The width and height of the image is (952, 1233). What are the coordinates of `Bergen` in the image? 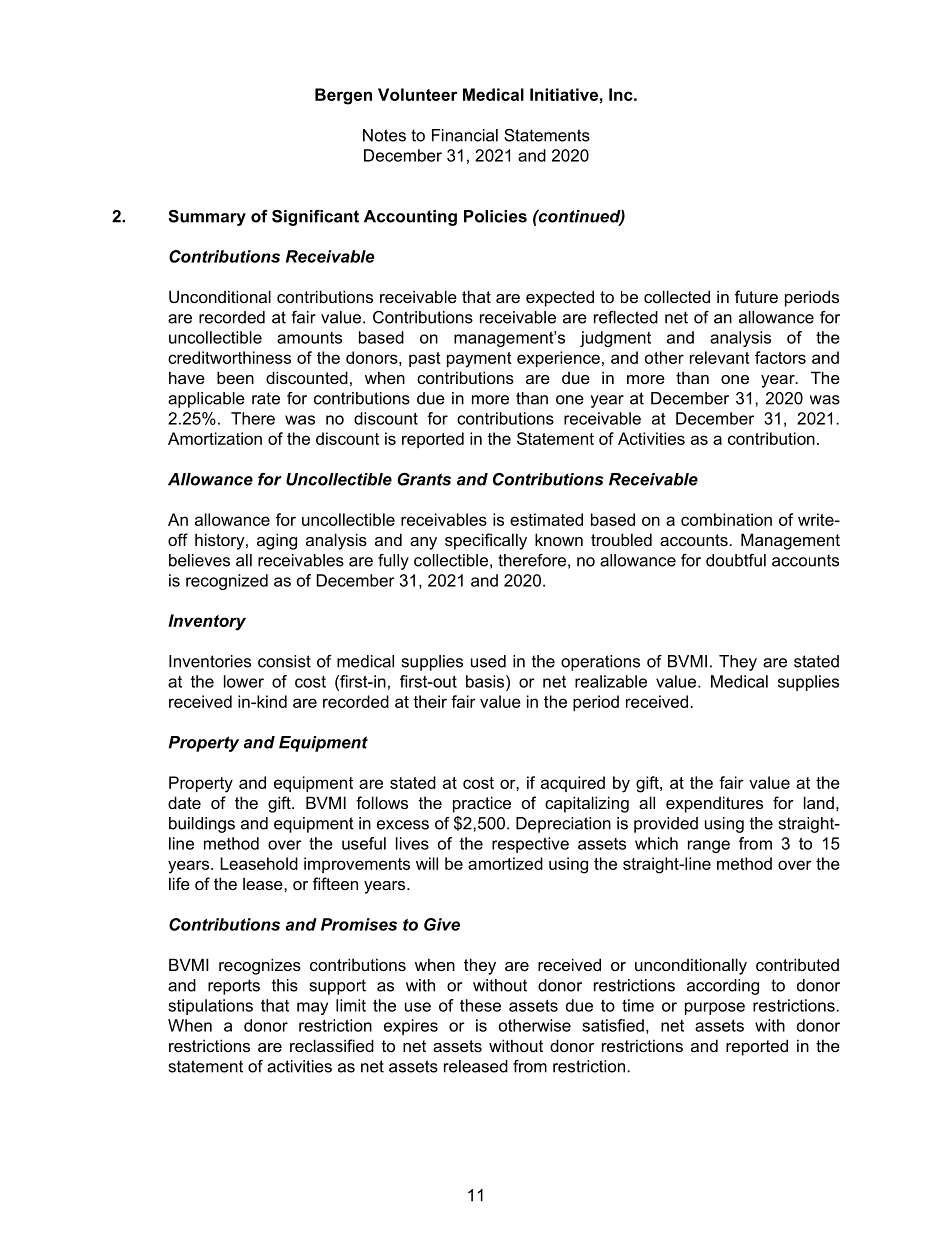 It's located at (343, 96).
